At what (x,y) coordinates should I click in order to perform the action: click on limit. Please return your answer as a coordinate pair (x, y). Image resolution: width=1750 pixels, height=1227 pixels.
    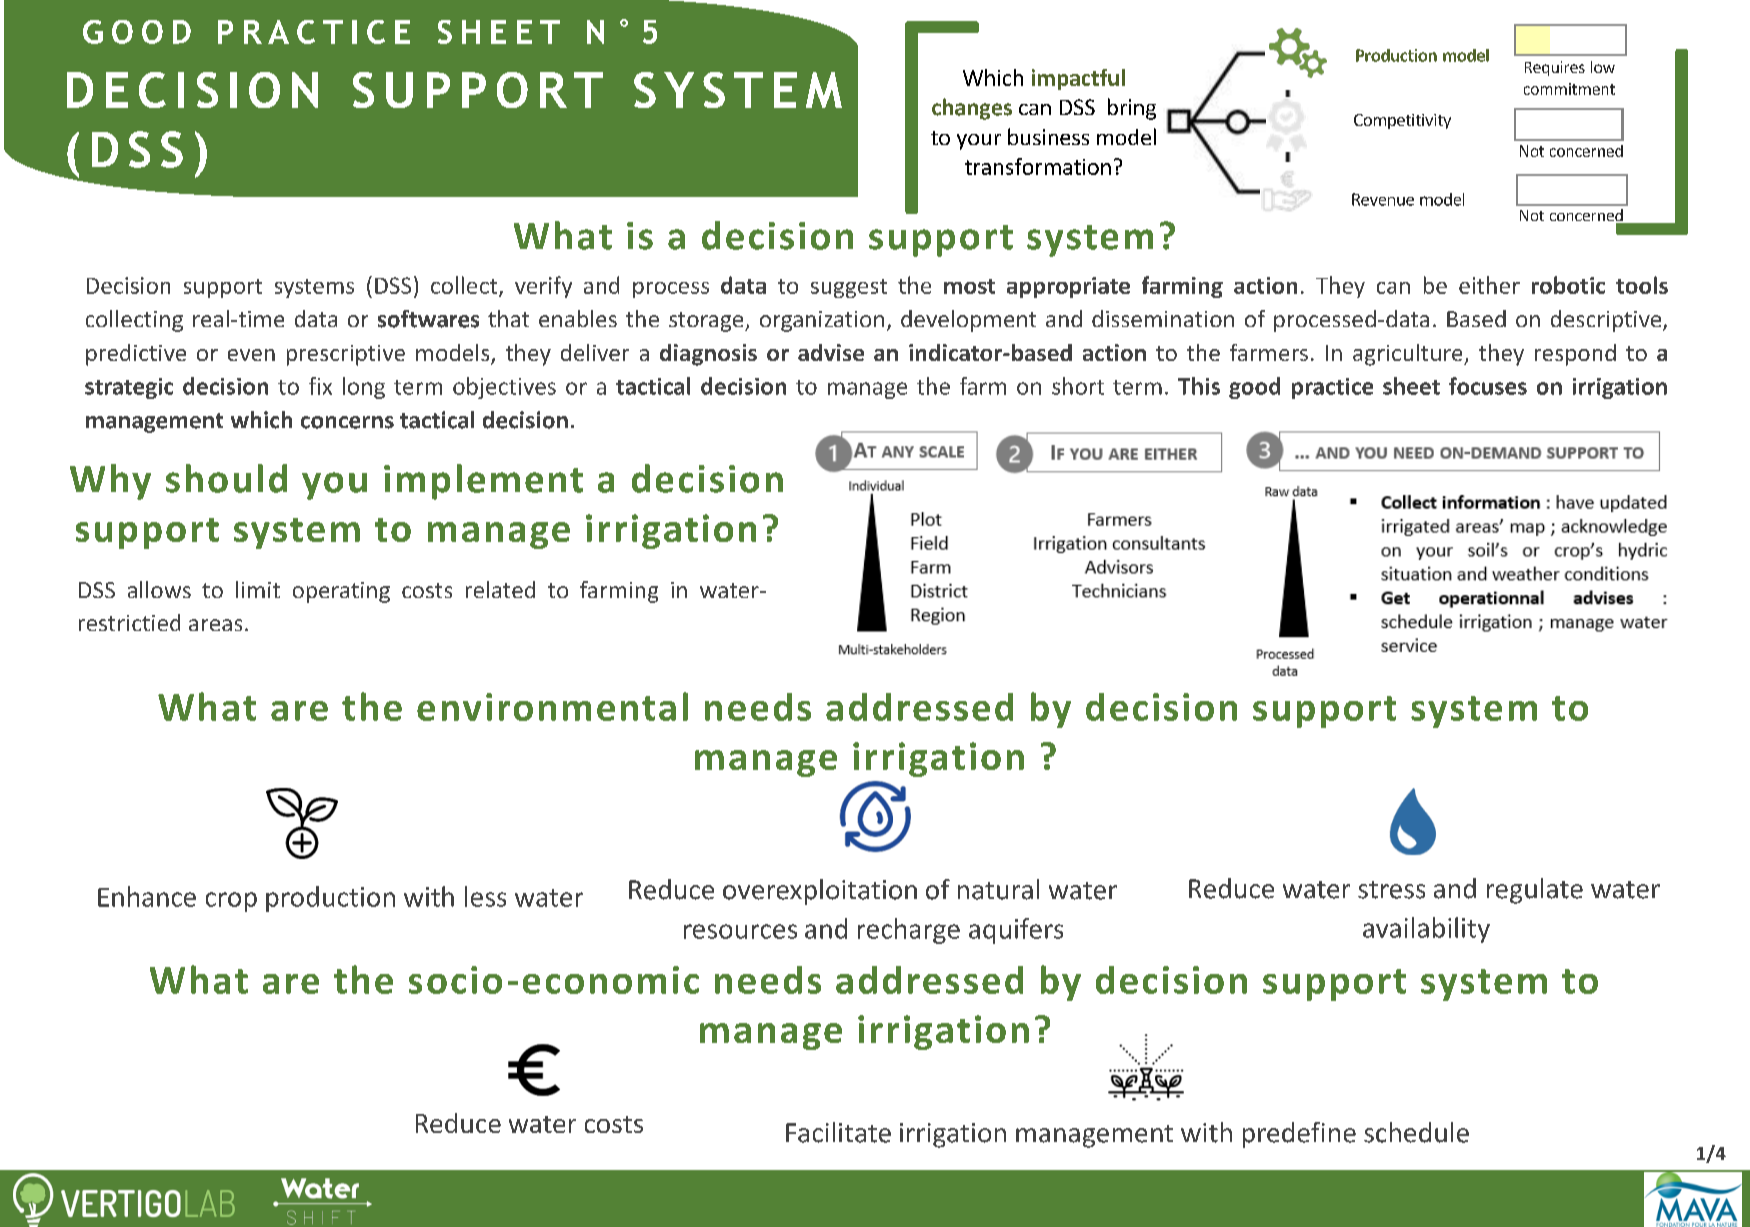
    Looking at the image, I should click on (258, 589).
